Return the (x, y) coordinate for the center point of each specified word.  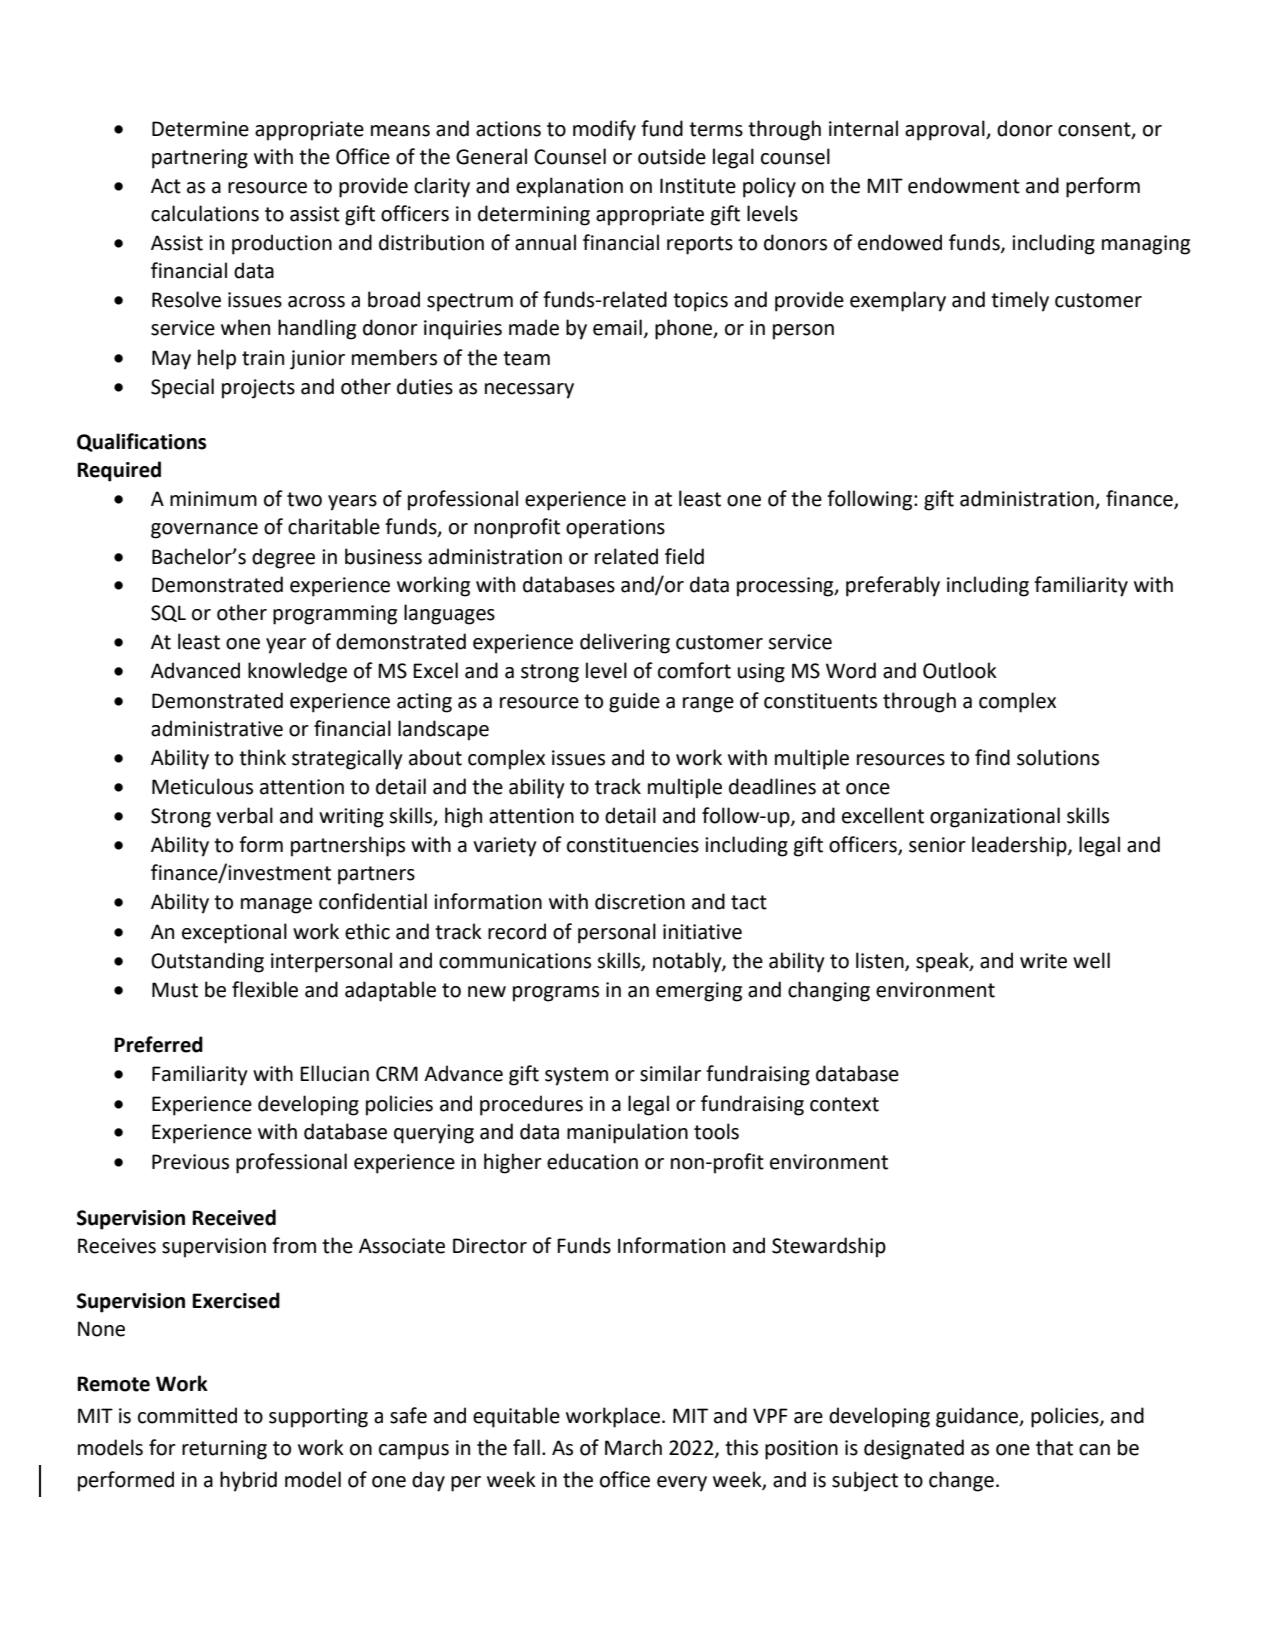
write (1043, 961)
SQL (168, 613)
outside (672, 156)
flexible (265, 989)
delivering (625, 643)
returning (224, 1450)
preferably (893, 586)
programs (556, 994)
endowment (964, 185)
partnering (200, 159)
